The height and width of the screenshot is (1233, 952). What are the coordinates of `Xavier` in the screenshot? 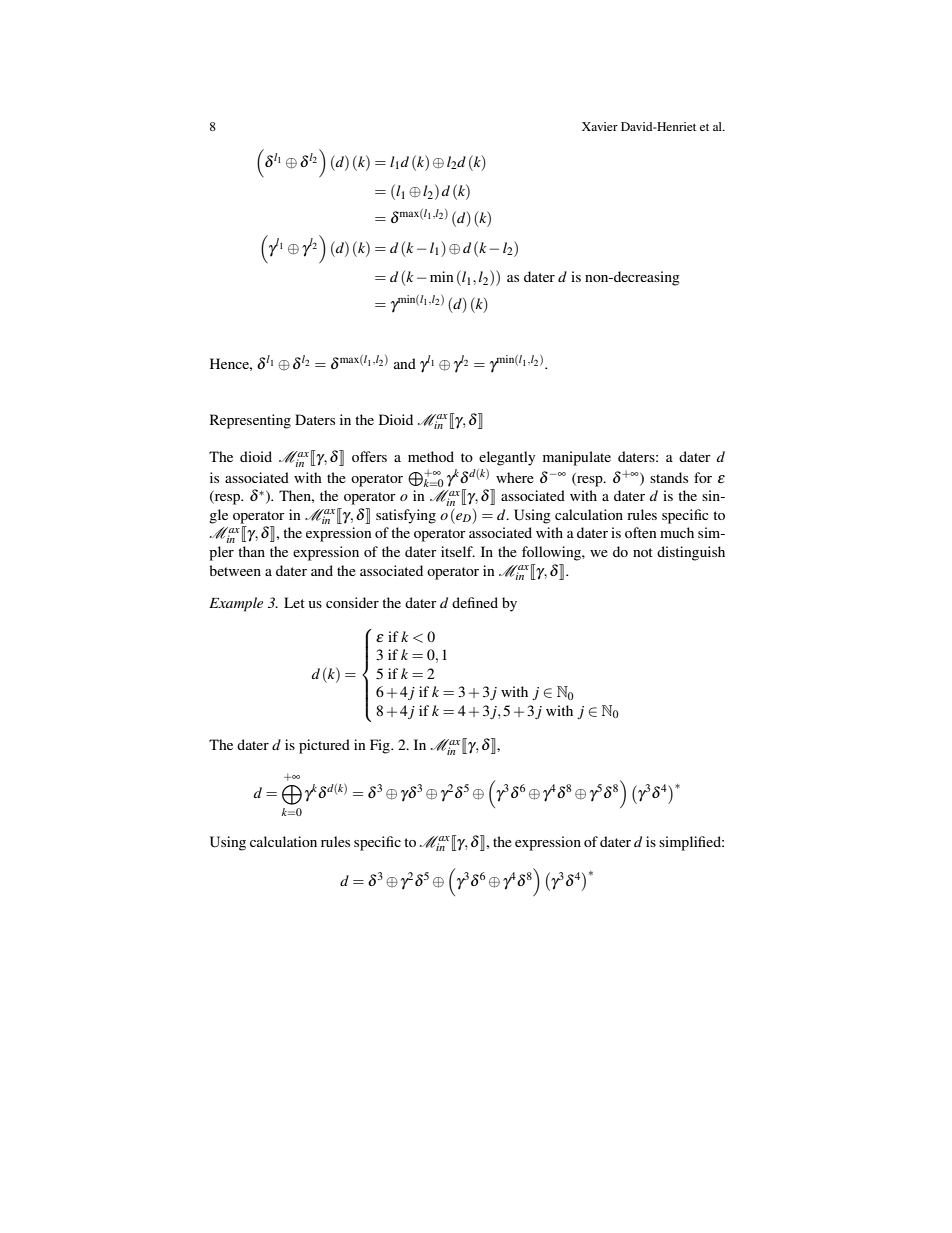 It's located at (600, 126).
